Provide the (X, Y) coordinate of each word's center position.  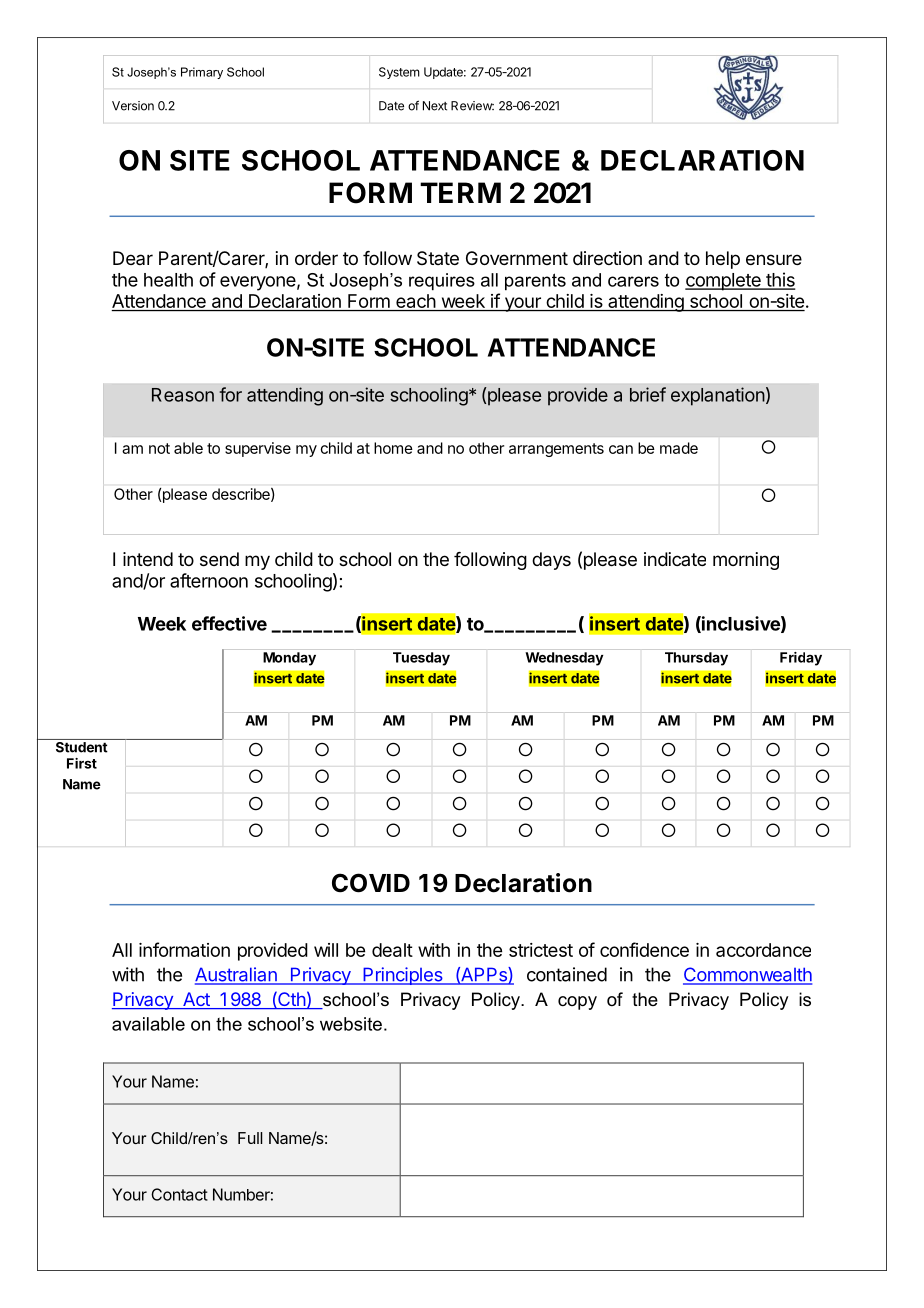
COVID (371, 883)
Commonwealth (747, 975)
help (723, 260)
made (679, 448)
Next (435, 106)
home (393, 448)
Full (250, 1138)
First (82, 763)
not (159, 448)
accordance (763, 950)
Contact (179, 1194)
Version (133, 106)
